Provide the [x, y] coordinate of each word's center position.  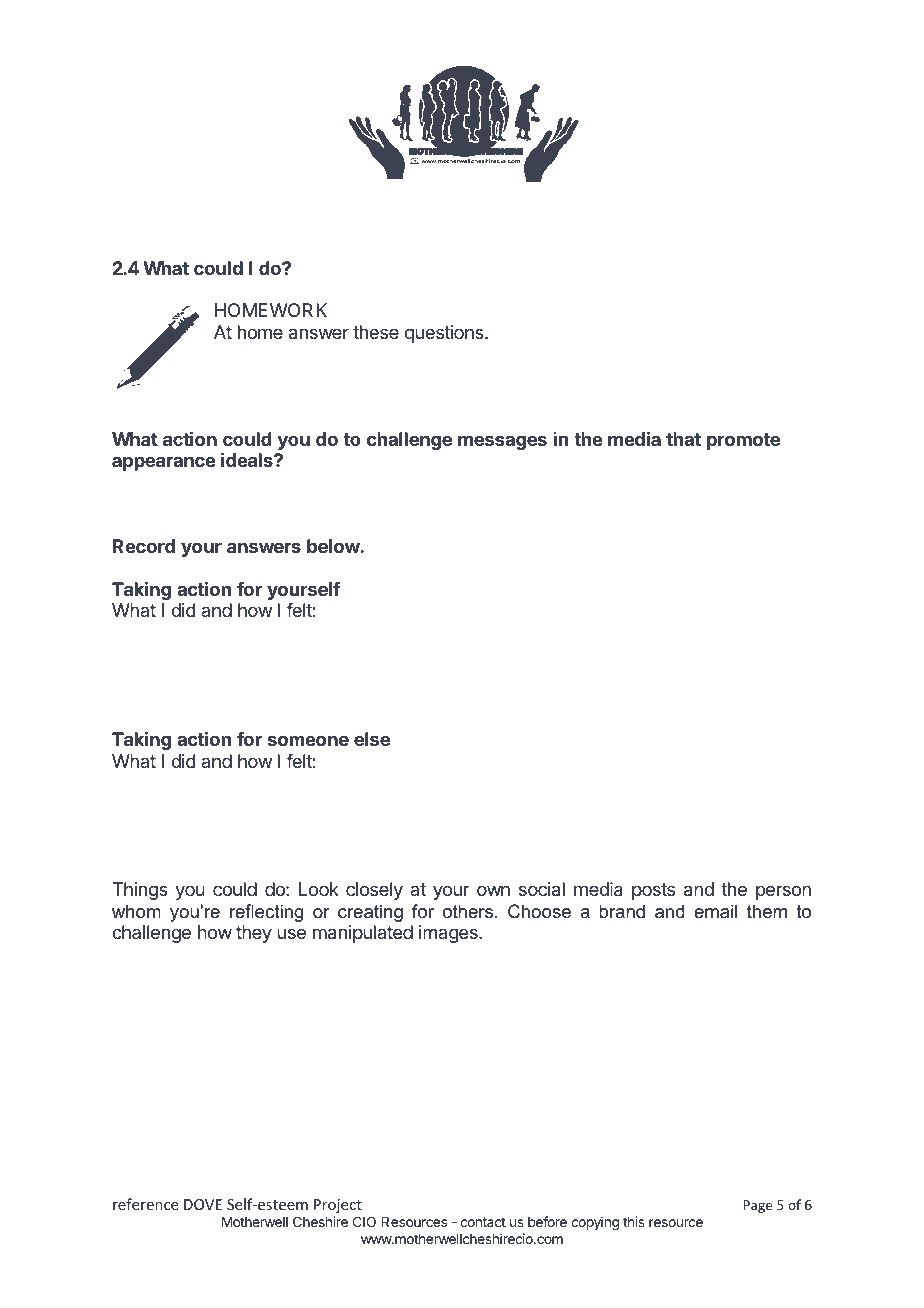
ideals [248, 460]
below [334, 546]
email [715, 911]
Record [144, 546]
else [372, 739]
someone [308, 740]
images [449, 934]
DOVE [203, 1204]
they [254, 934]
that [683, 439]
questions [445, 334]
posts [653, 891]
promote [743, 441]
